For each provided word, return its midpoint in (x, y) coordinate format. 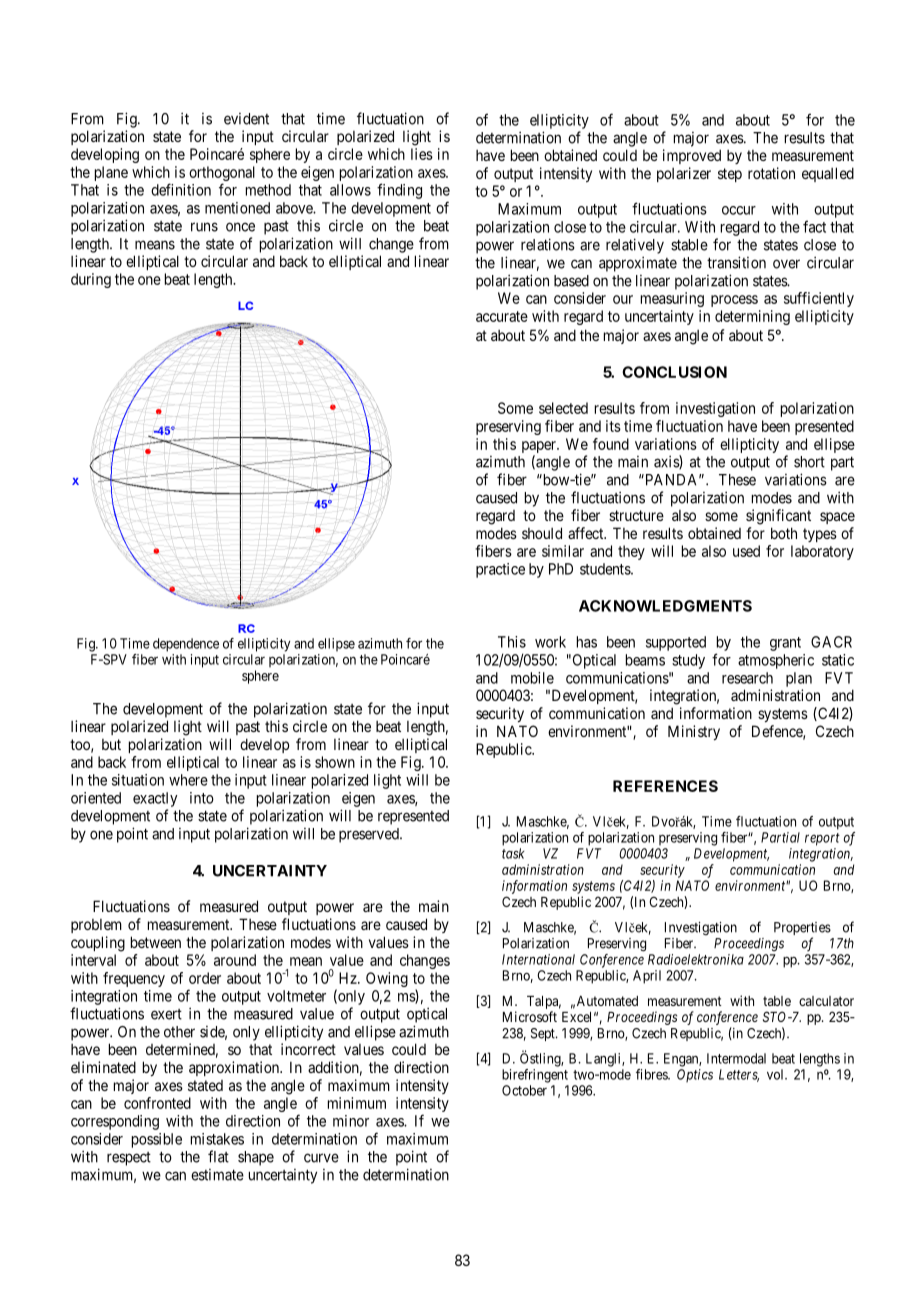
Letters (739, 1075)
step (730, 175)
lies (422, 154)
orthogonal (222, 173)
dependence (186, 645)
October (524, 1090)
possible (157, 1140)
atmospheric (776, 661)
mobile (532, 678)
